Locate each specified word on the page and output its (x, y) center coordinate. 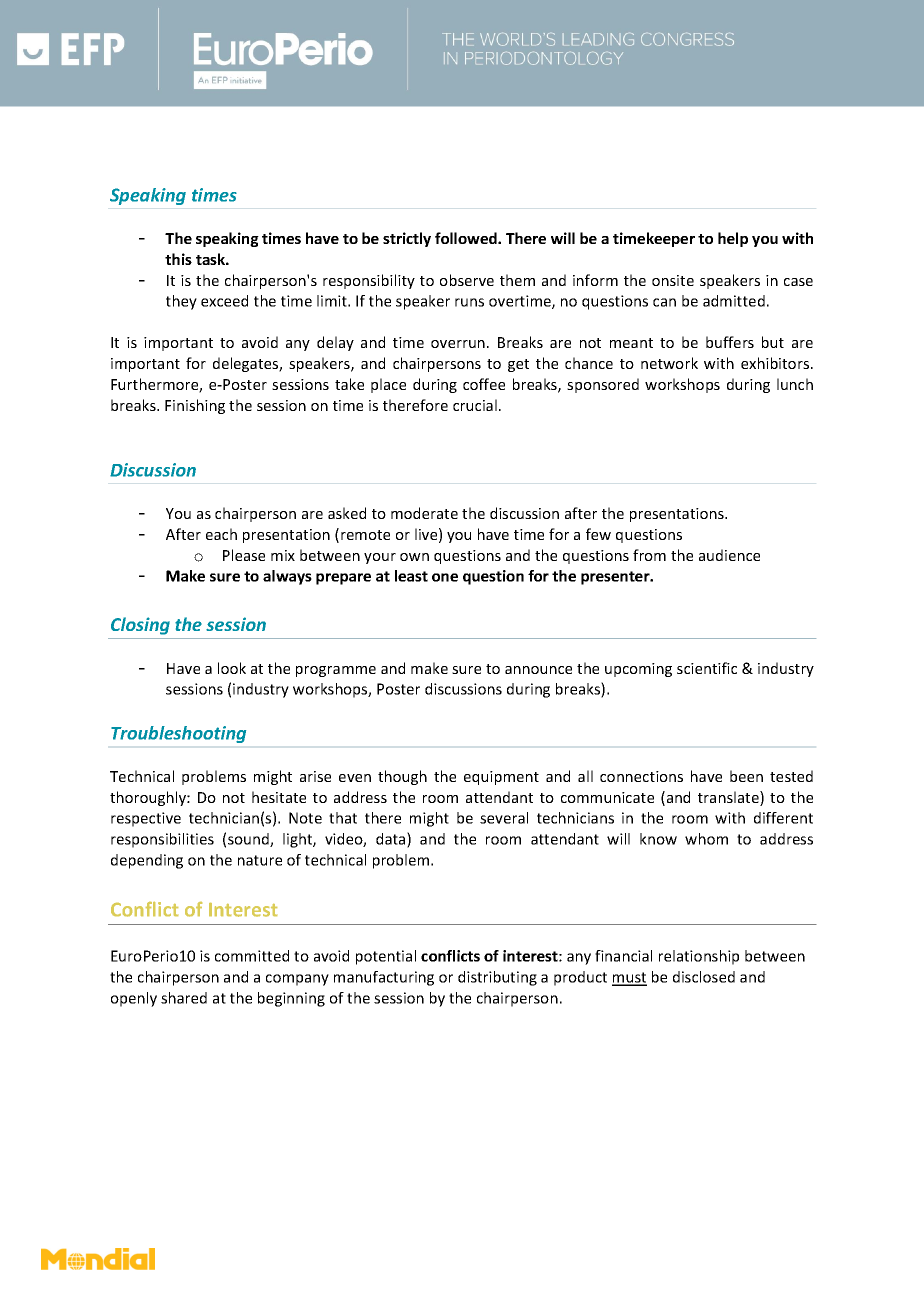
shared (184, 998)
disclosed (704, 977)
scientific (707, 668)
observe (467, 280)
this (178, 259)
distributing (497, 978)
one (445, 577)
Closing (140, 626)
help (733, 239)
